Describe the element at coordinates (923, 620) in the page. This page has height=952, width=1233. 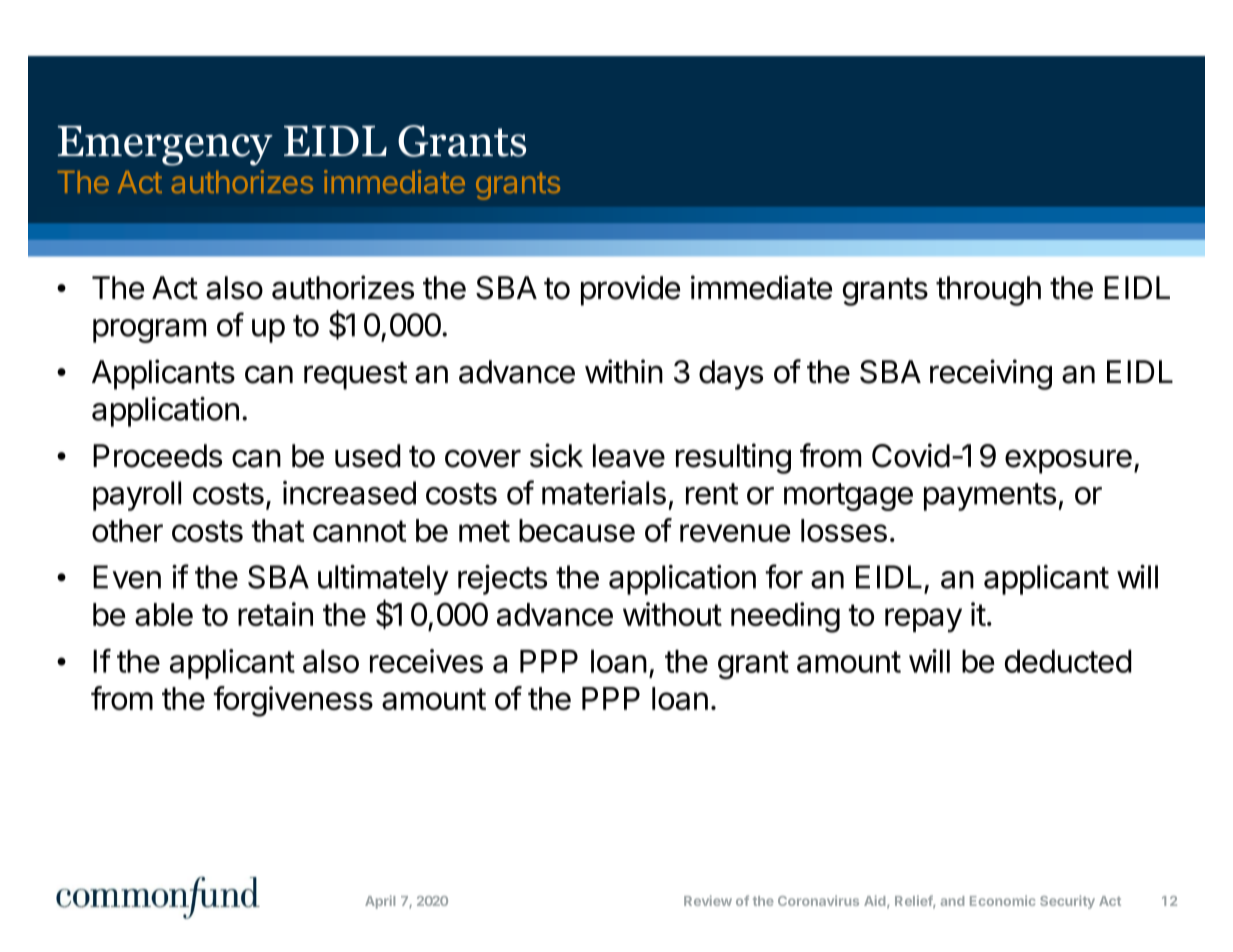
I see `repay` at that location.
